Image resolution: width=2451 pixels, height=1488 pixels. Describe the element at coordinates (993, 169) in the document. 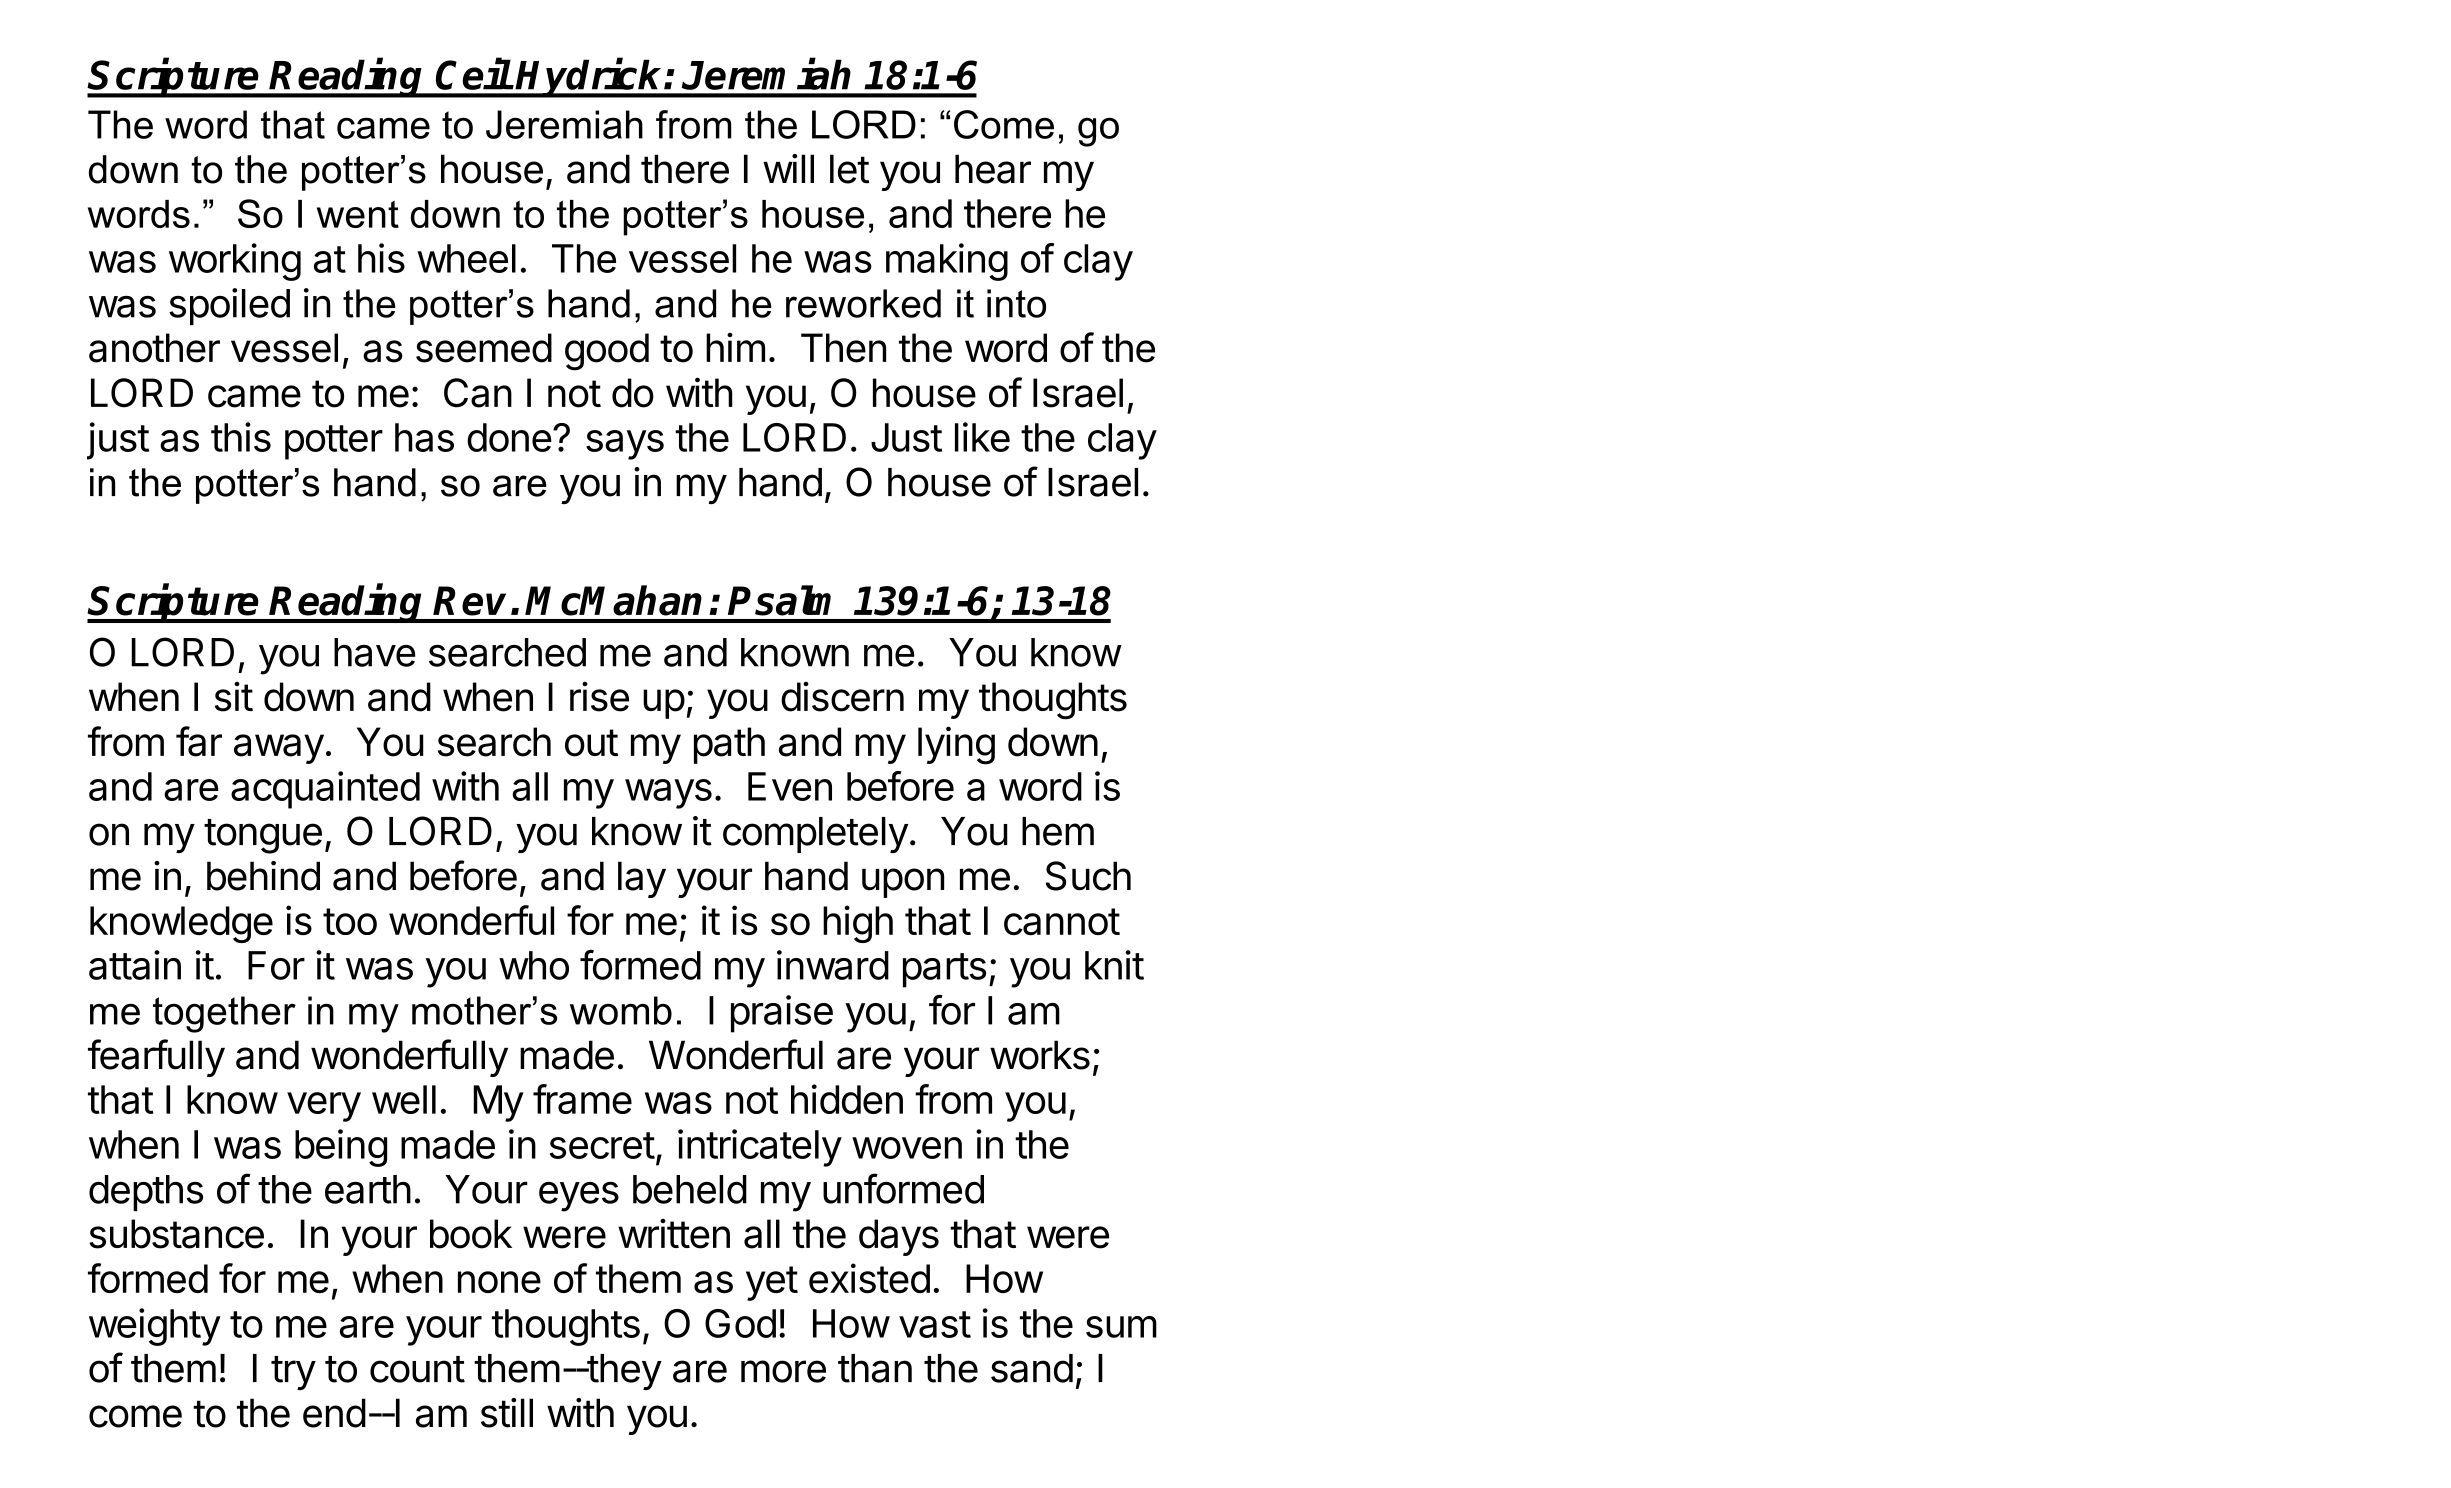

I see `hear` at that location.
